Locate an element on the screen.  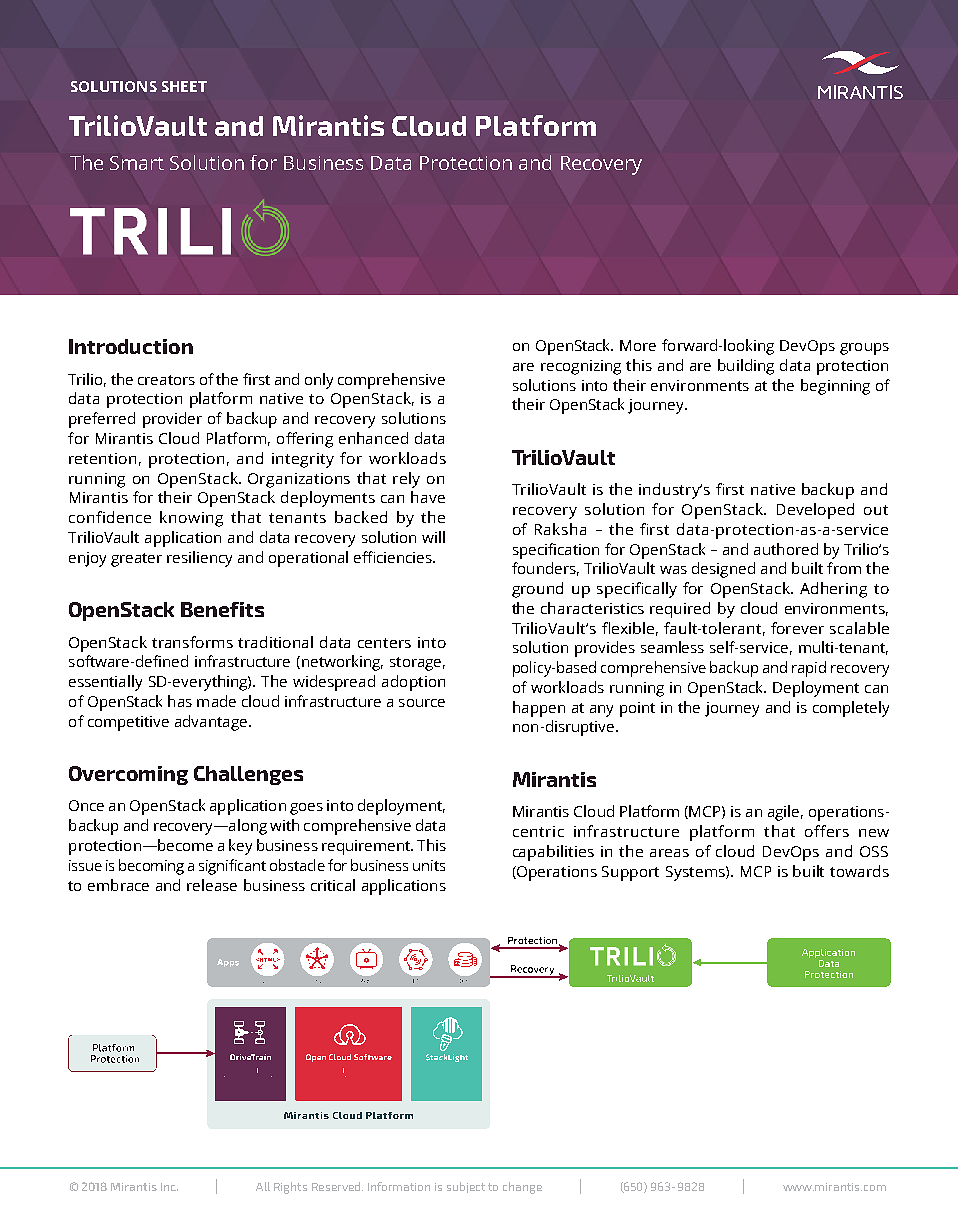
creators is located at coordinates (166, 380).
